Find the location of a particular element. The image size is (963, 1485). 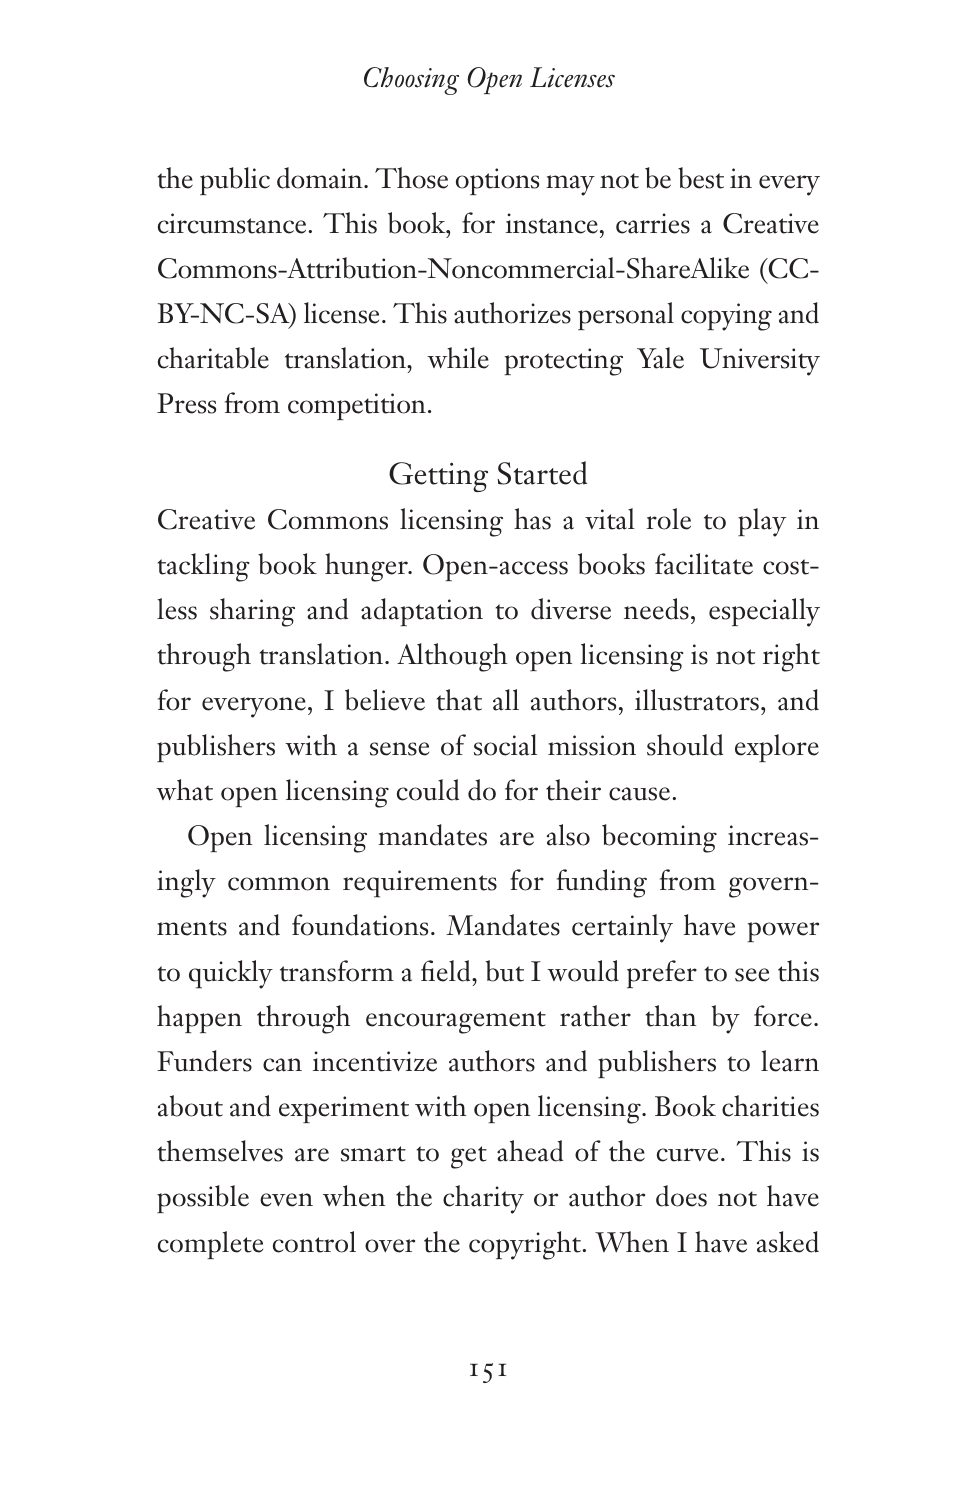

see is located at coordinates (752, 975).
